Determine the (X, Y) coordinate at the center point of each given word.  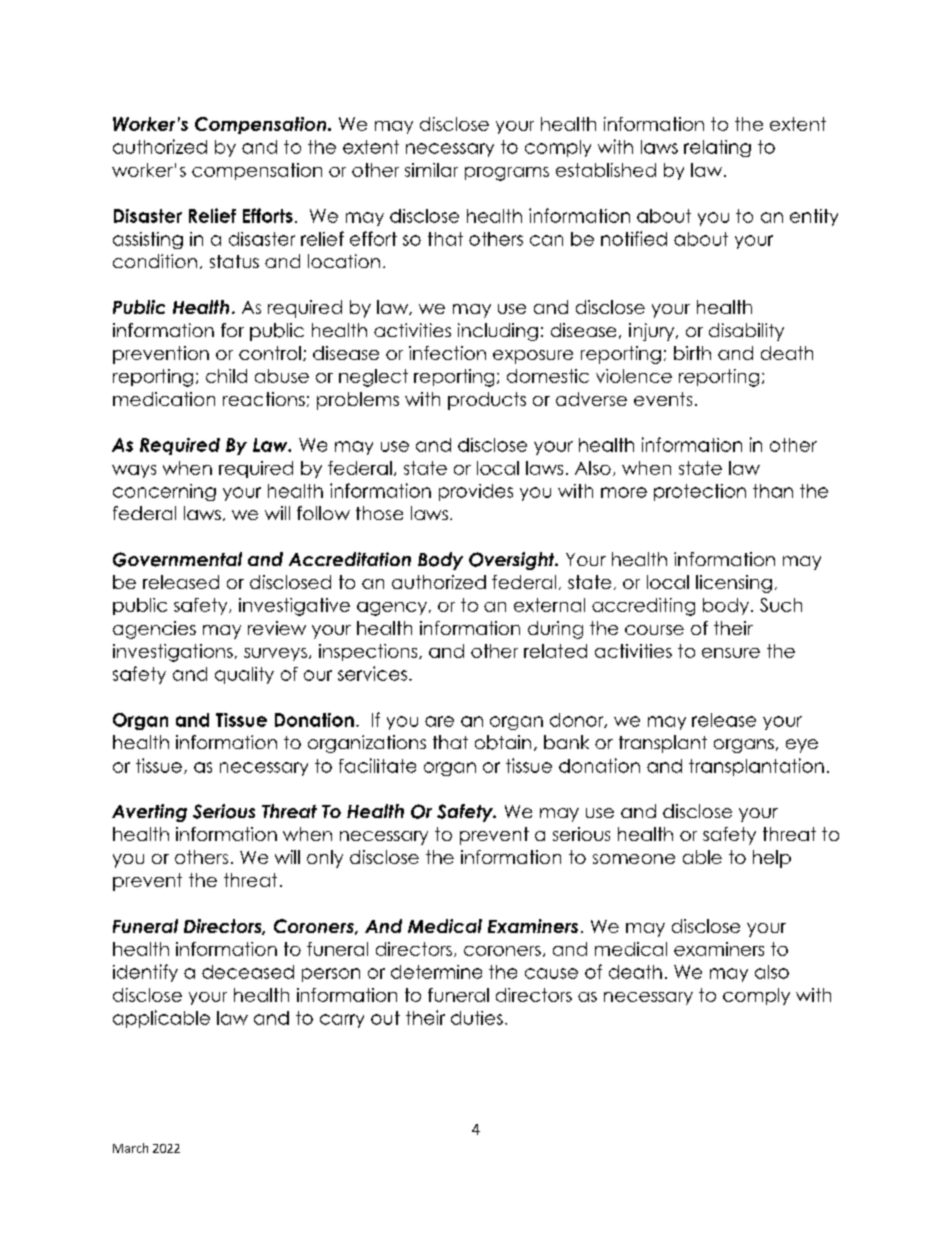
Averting (149, 813)
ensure (731, 653)
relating (717, 148)
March (130, 1148)
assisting (148, 240)
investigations (173, 653)
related (555, 651)
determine (436, 972)
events (663, 399)
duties (477, 1018)
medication (164, 399)
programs (507, 174)
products (487, 401)
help (772, 859)
